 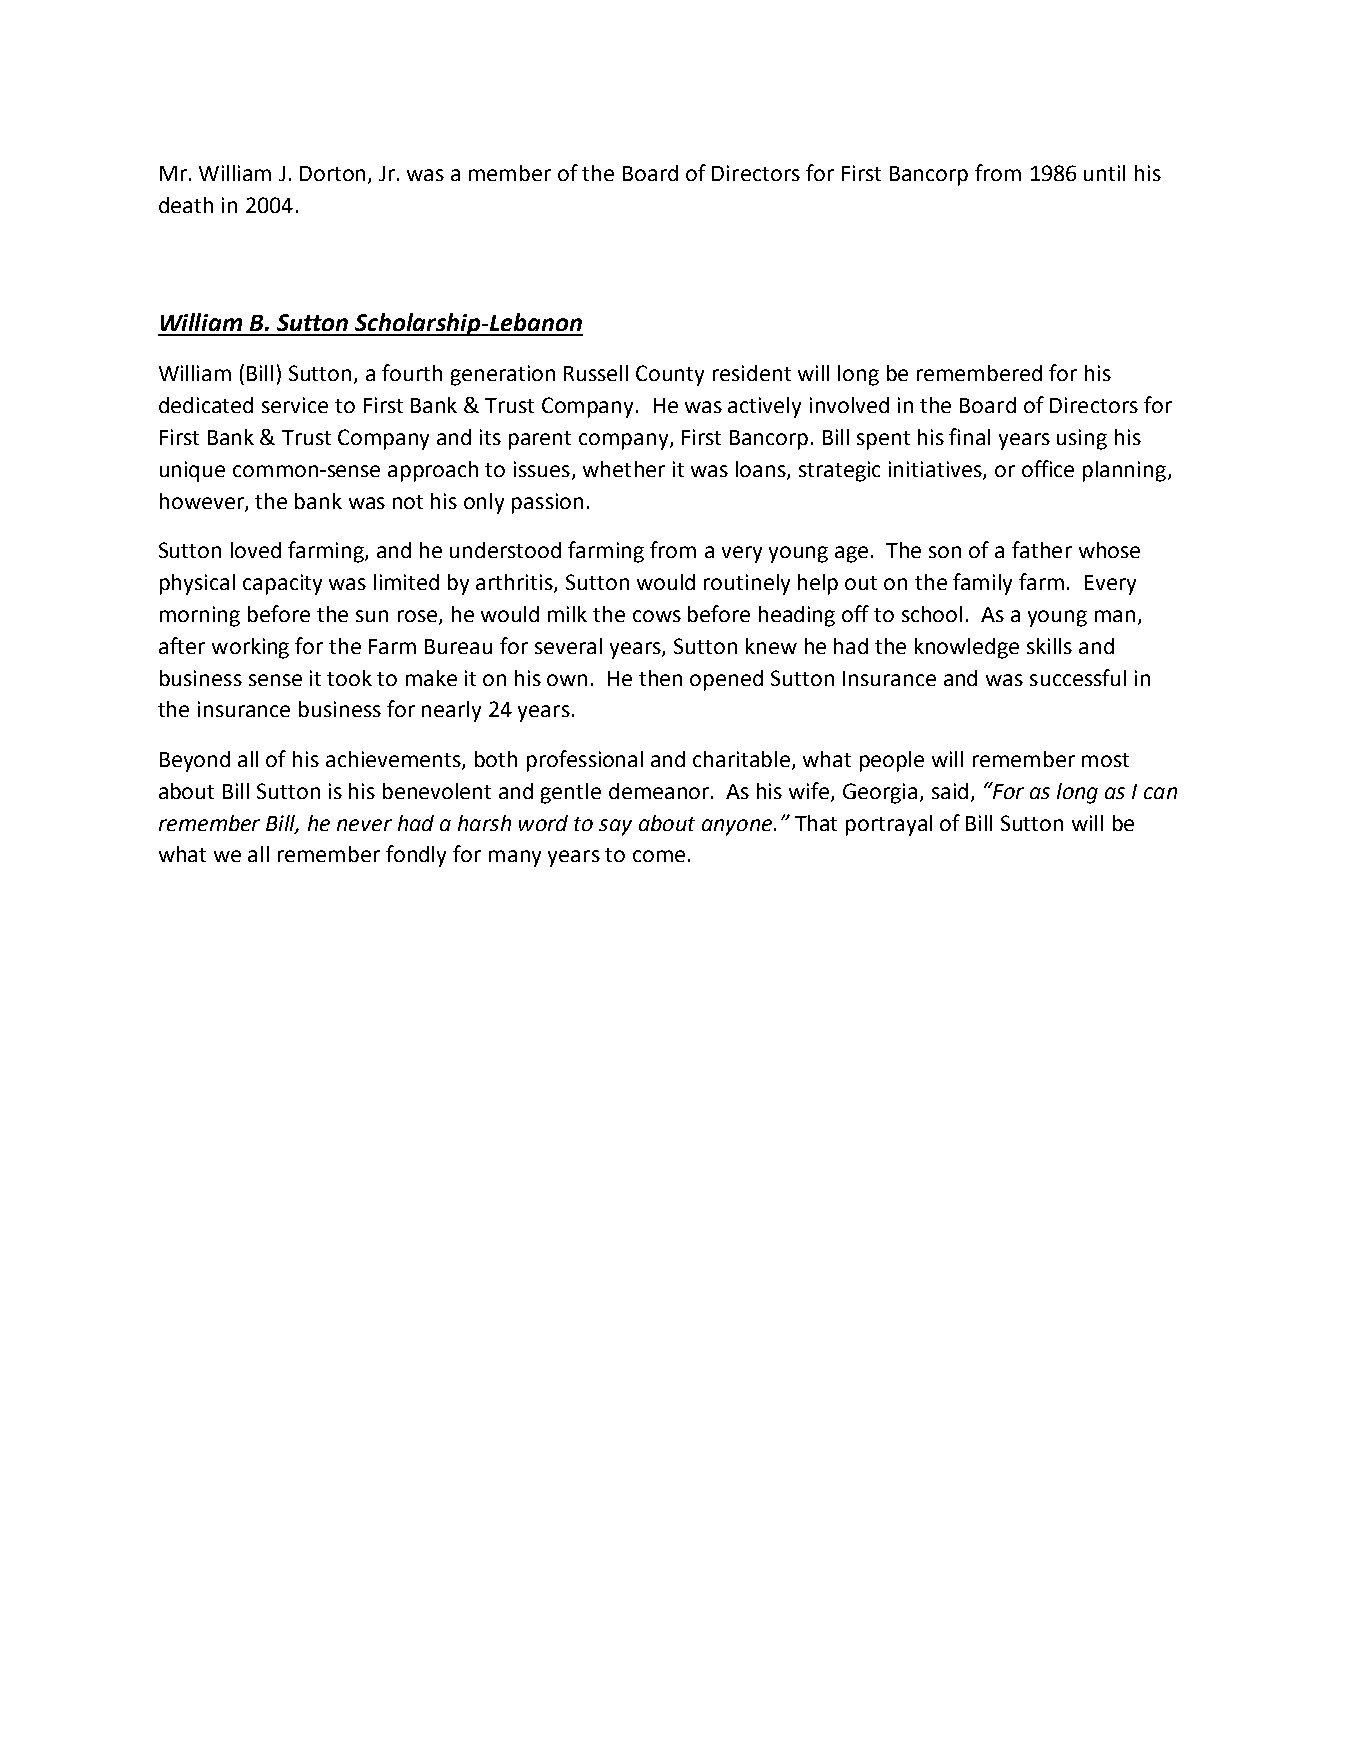 I want to click on passion, so click(x=547, y=503).
